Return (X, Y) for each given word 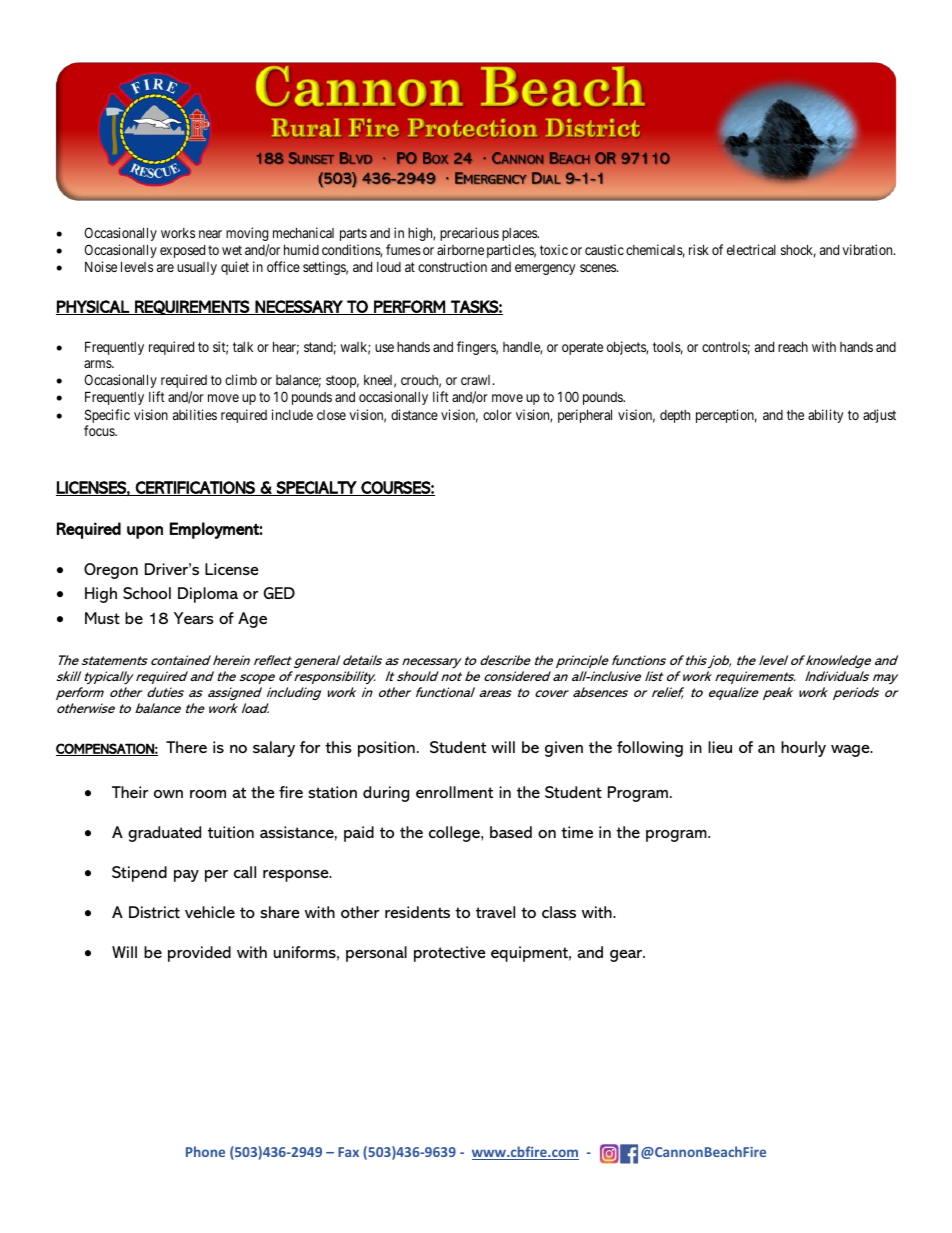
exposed (182, 251)
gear (627, 956)
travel (495, 912)
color (497, 414)
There (186, 747)
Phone (205, 1151)
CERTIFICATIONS (195, 488)
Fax (348, 1152)
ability (825, 416)
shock (798, 251)
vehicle (210, 912)
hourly (803, 749)
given (564, 749)
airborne (460, 249)
